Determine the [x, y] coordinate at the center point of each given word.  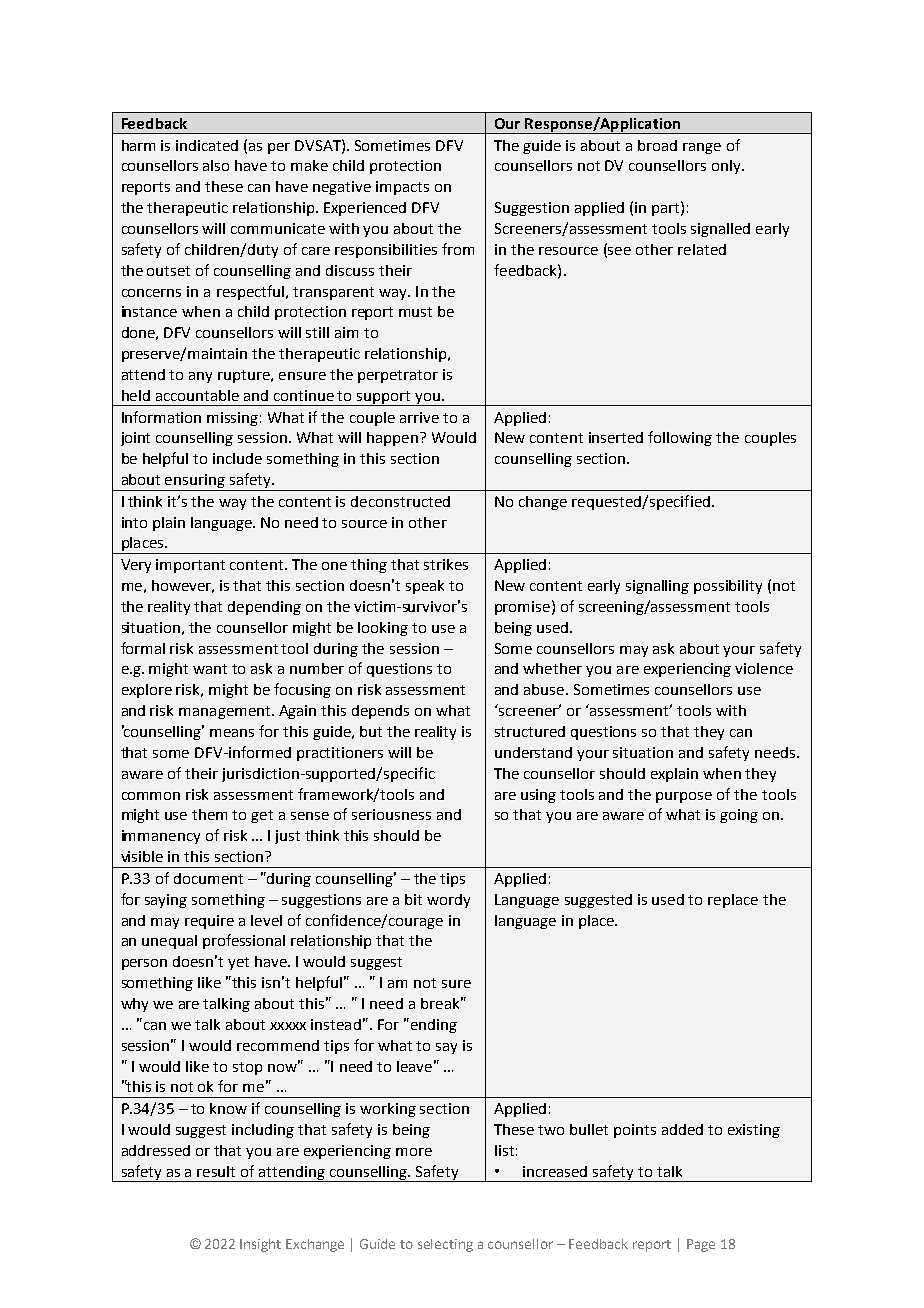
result [216, 1171]
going [739, 816]
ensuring [195, 482]
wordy [448, 901]
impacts [402, 188]
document [208, 878]
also [216, 165]
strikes [446, 564]
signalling [657, 587]
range [702, 148]
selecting [445, 1245]
